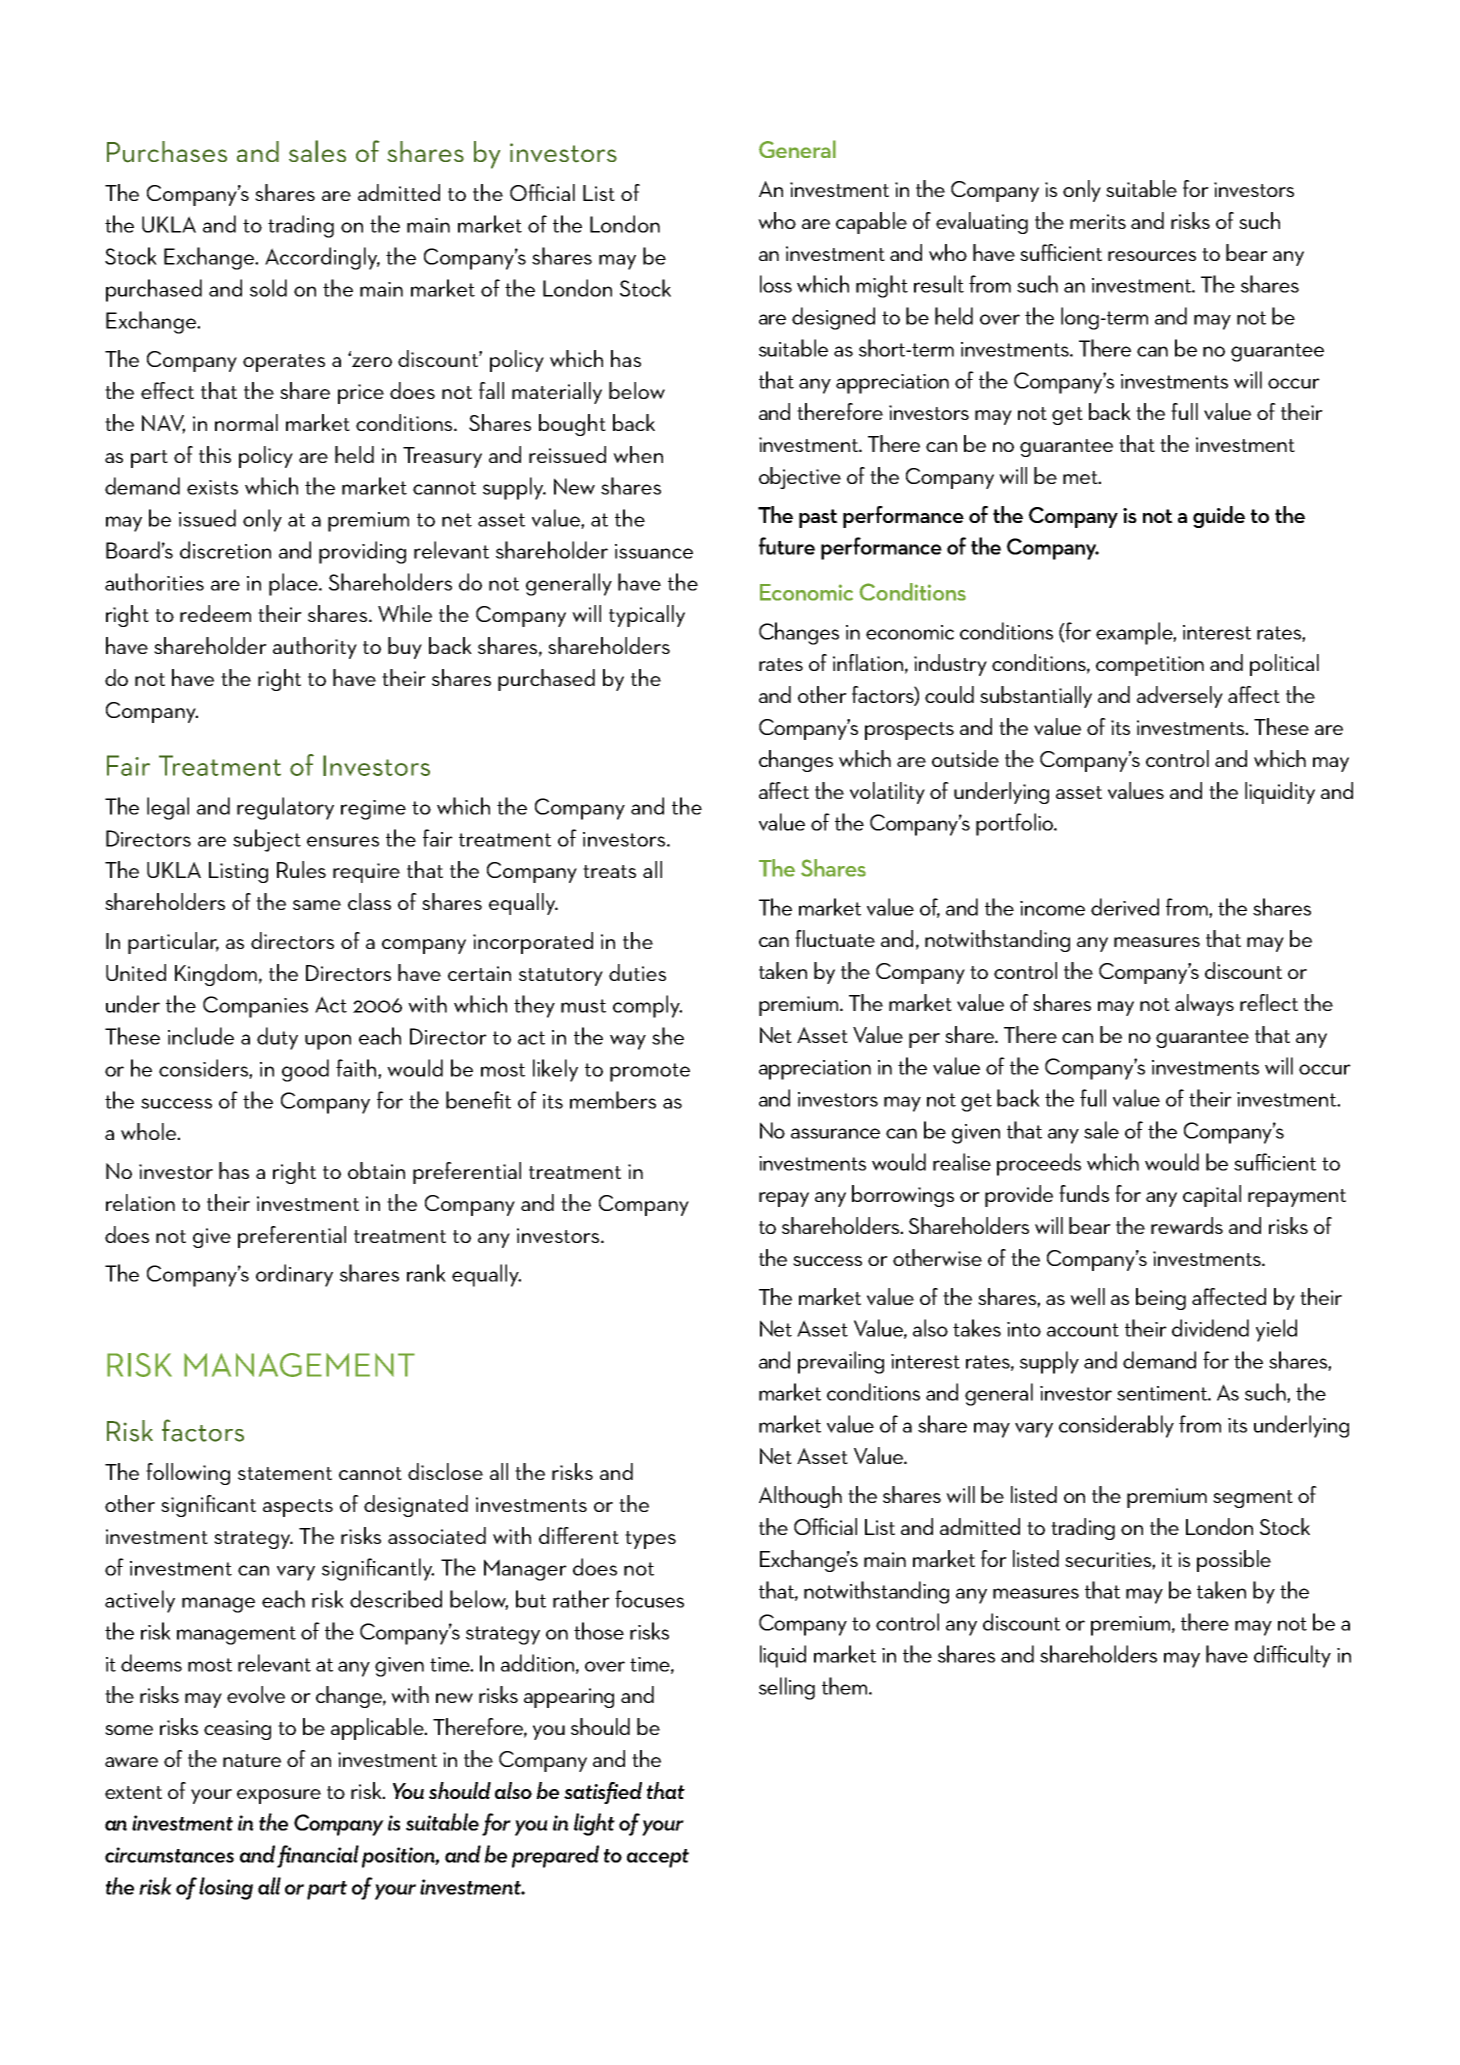 The image size is (1460, 2065). What do you see at coordinates (279, 1796) in the screenshot?
I see `exposure` at bounding box center [279, 1796].
